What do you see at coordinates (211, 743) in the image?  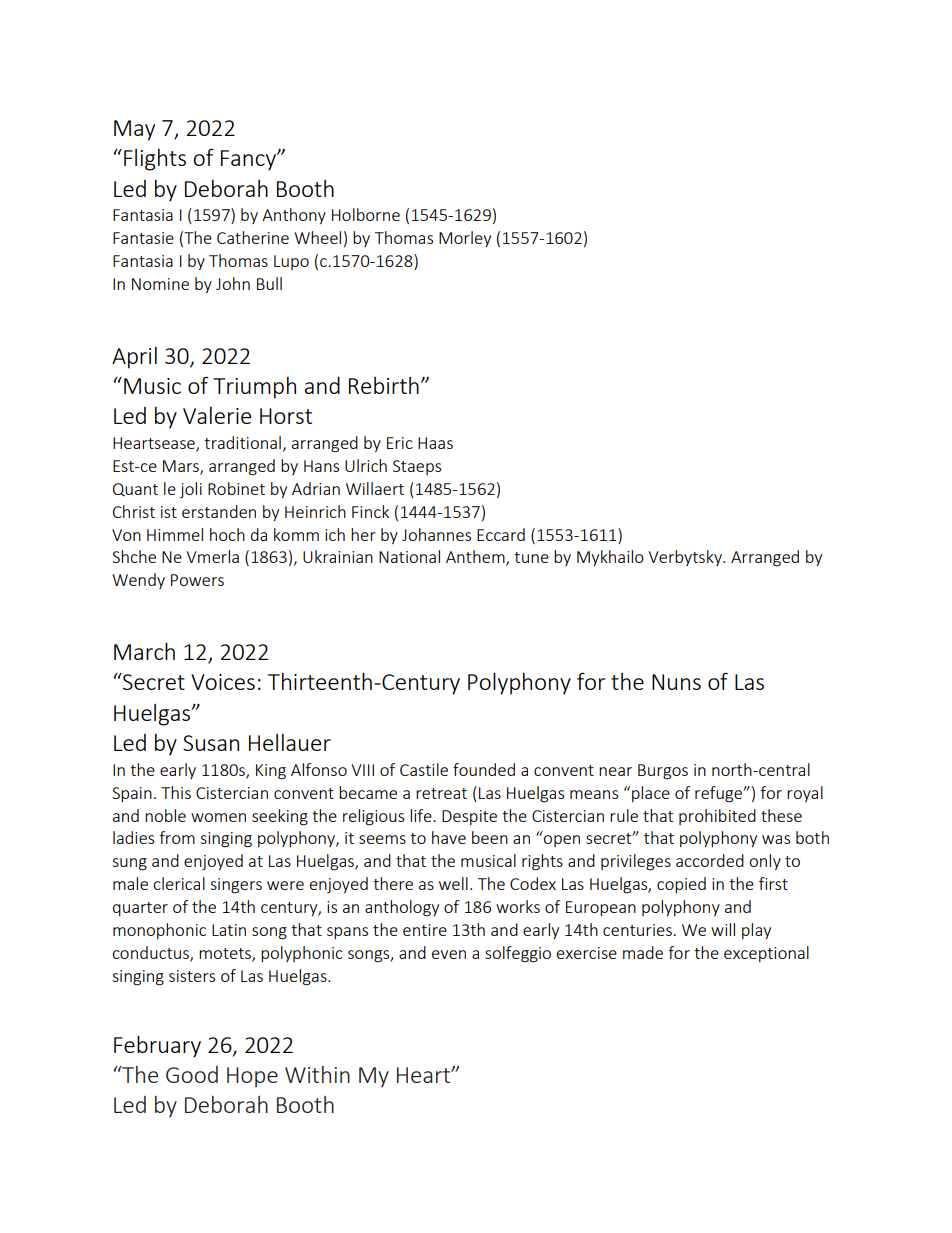 I see `Susan` at bounding box center [211, 743].
